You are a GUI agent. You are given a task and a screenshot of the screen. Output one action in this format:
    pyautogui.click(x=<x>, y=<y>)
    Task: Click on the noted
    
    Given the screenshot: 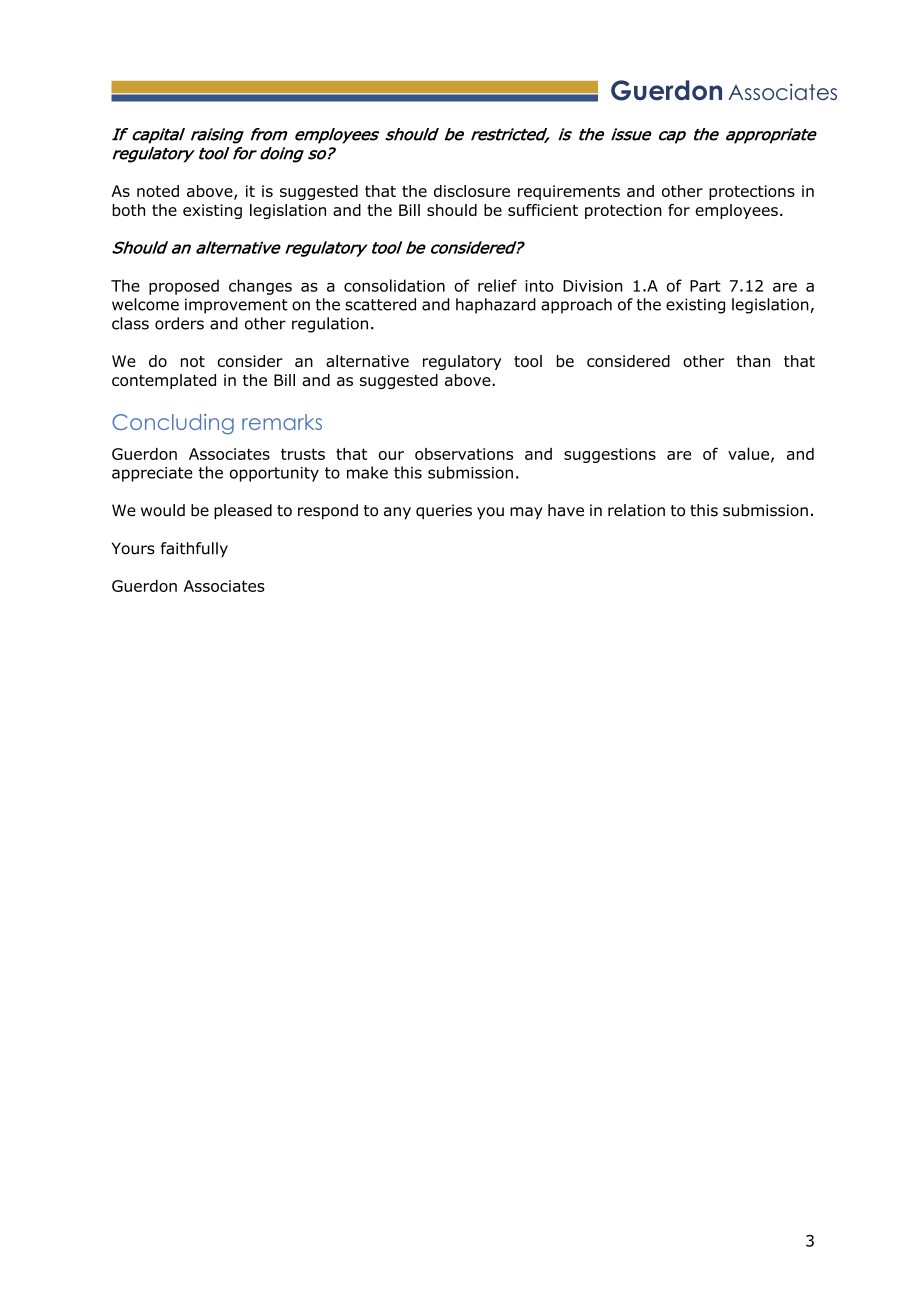 What is the action you would take?
    pyautogui.click(x=158, y=191)
